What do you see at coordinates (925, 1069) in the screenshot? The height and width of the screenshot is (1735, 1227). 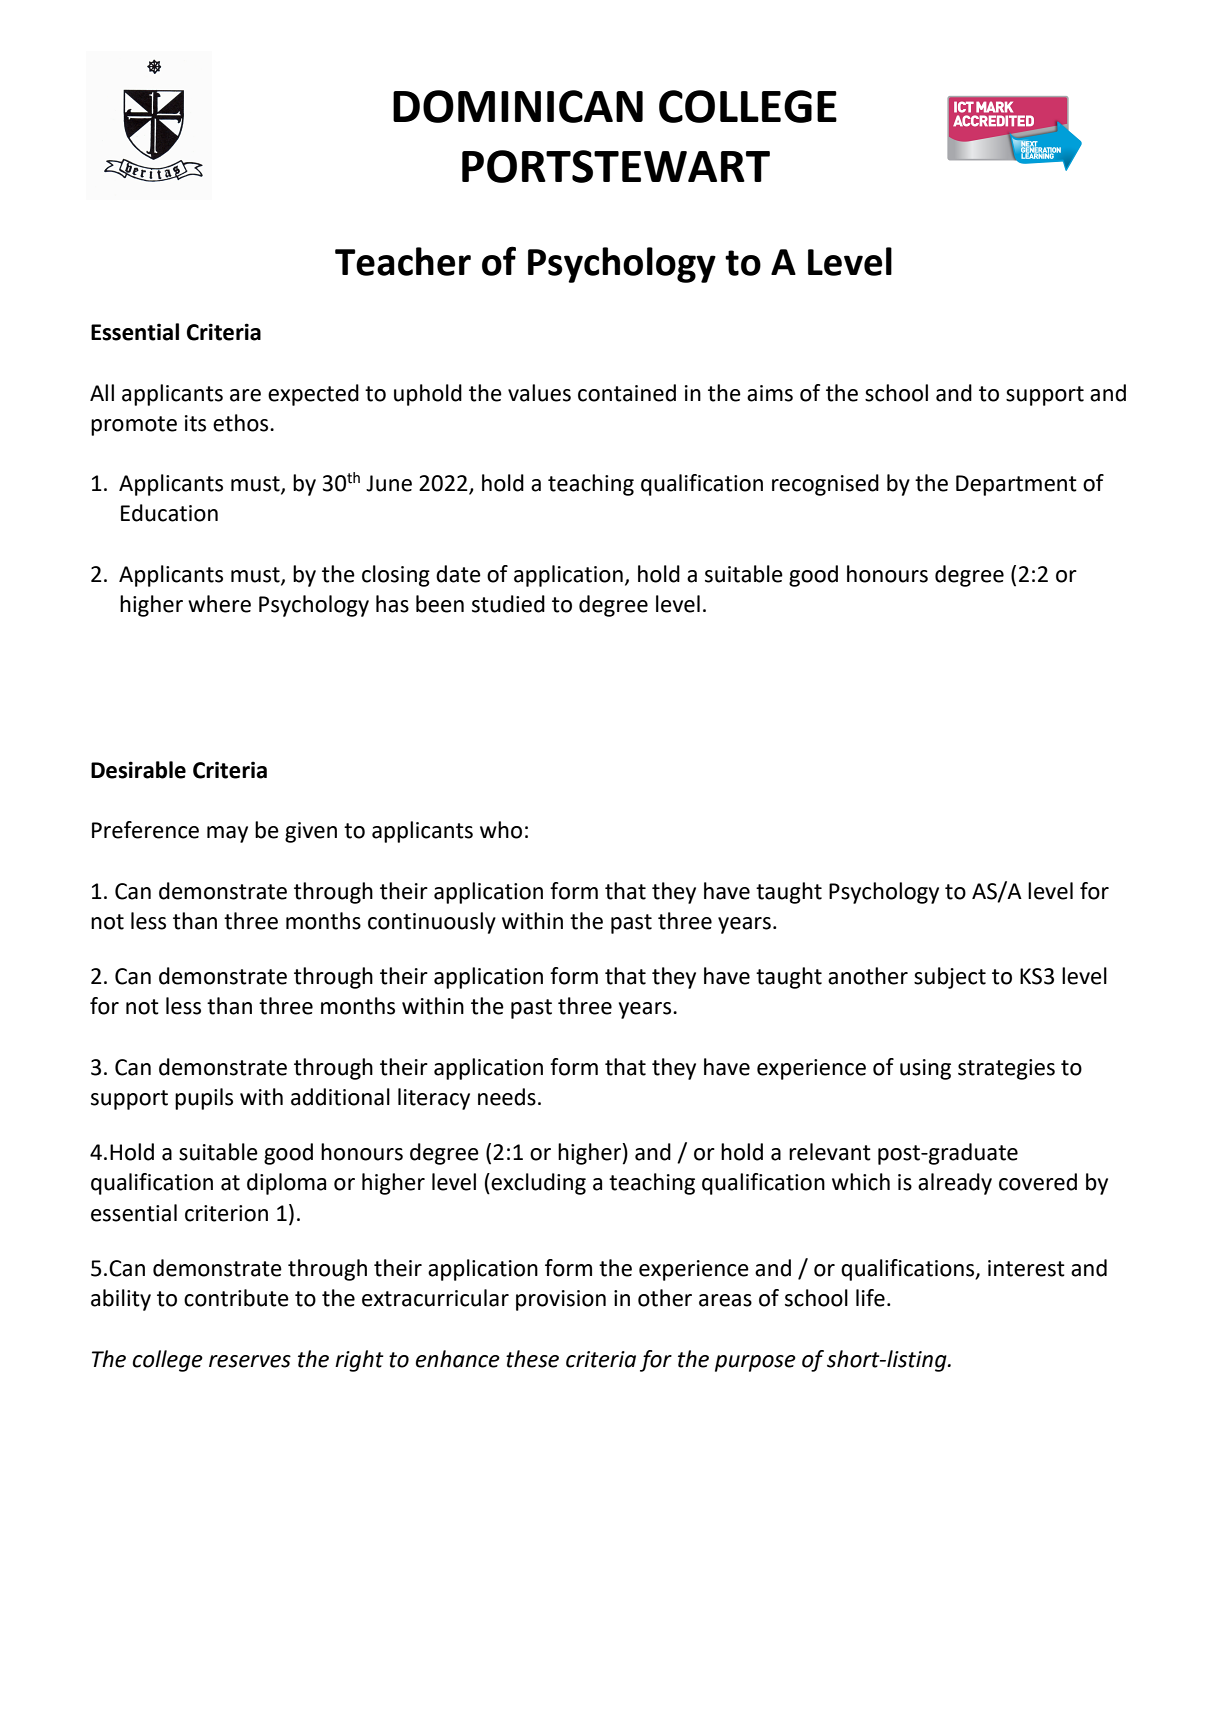 I see `using` at bounding box center [925, 1069].
